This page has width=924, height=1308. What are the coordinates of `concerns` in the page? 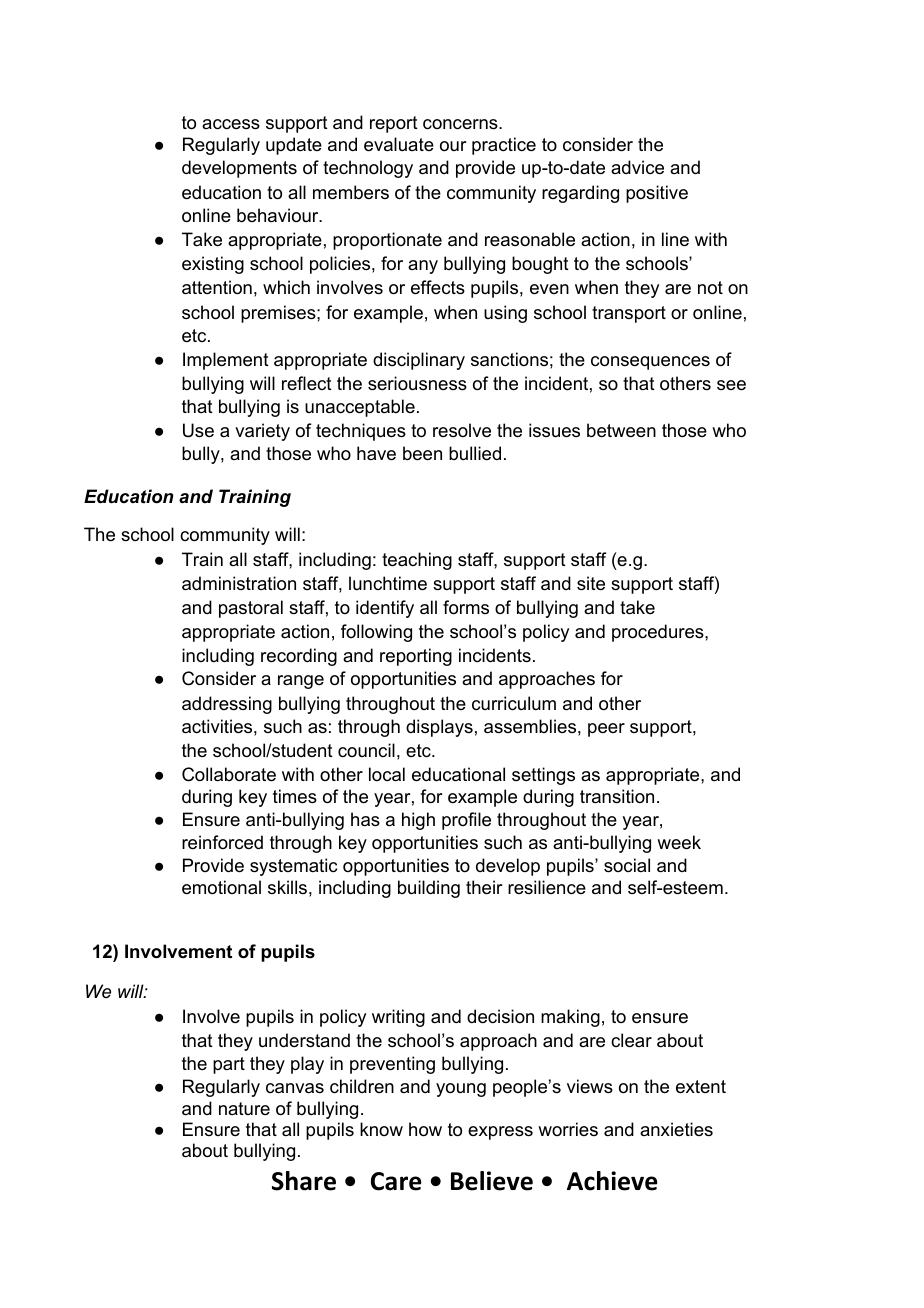 It's located at (461, 124).
